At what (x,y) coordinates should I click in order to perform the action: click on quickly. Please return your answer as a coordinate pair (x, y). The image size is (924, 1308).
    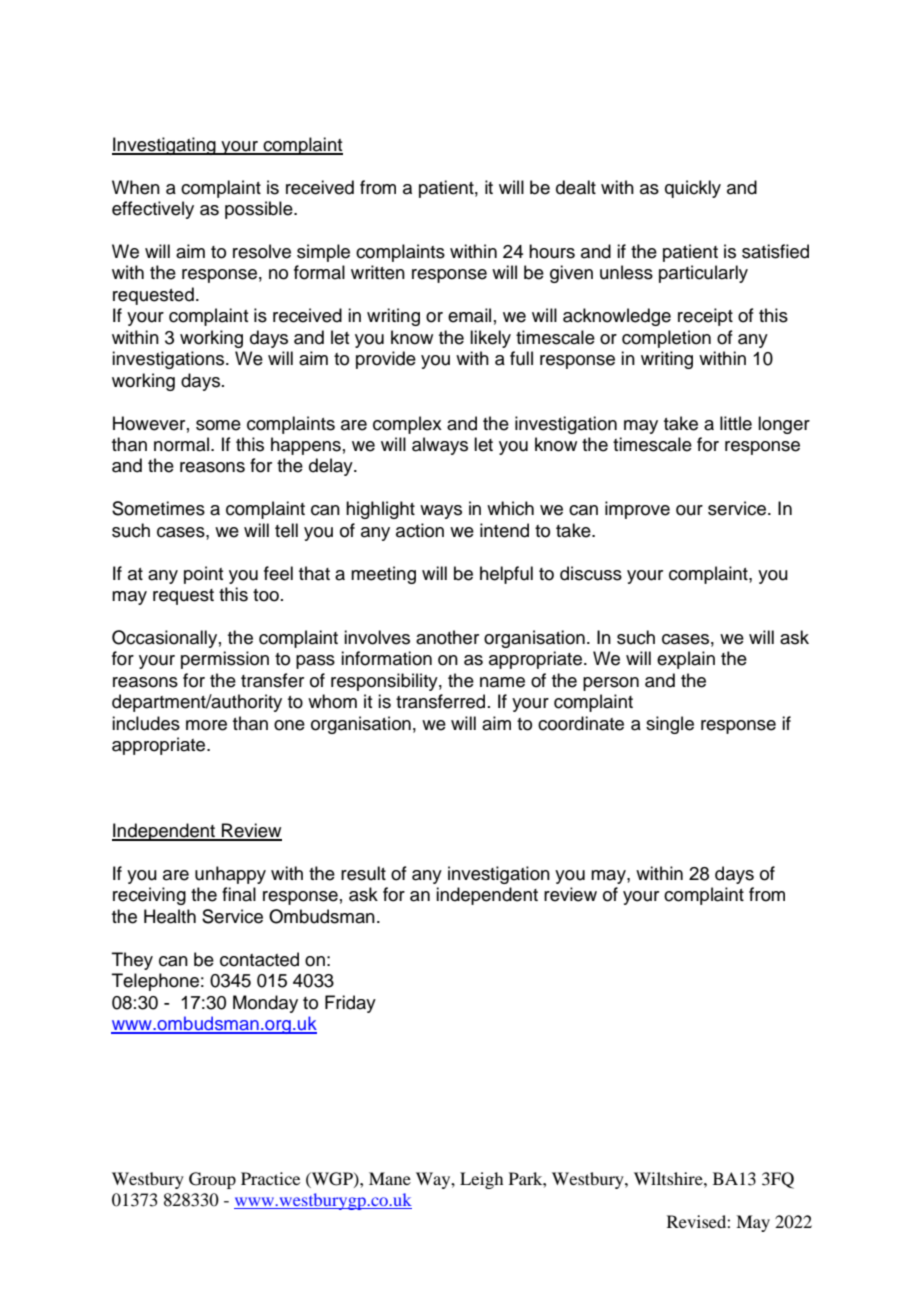
    Looking at the image, I should click on (693, 189).
